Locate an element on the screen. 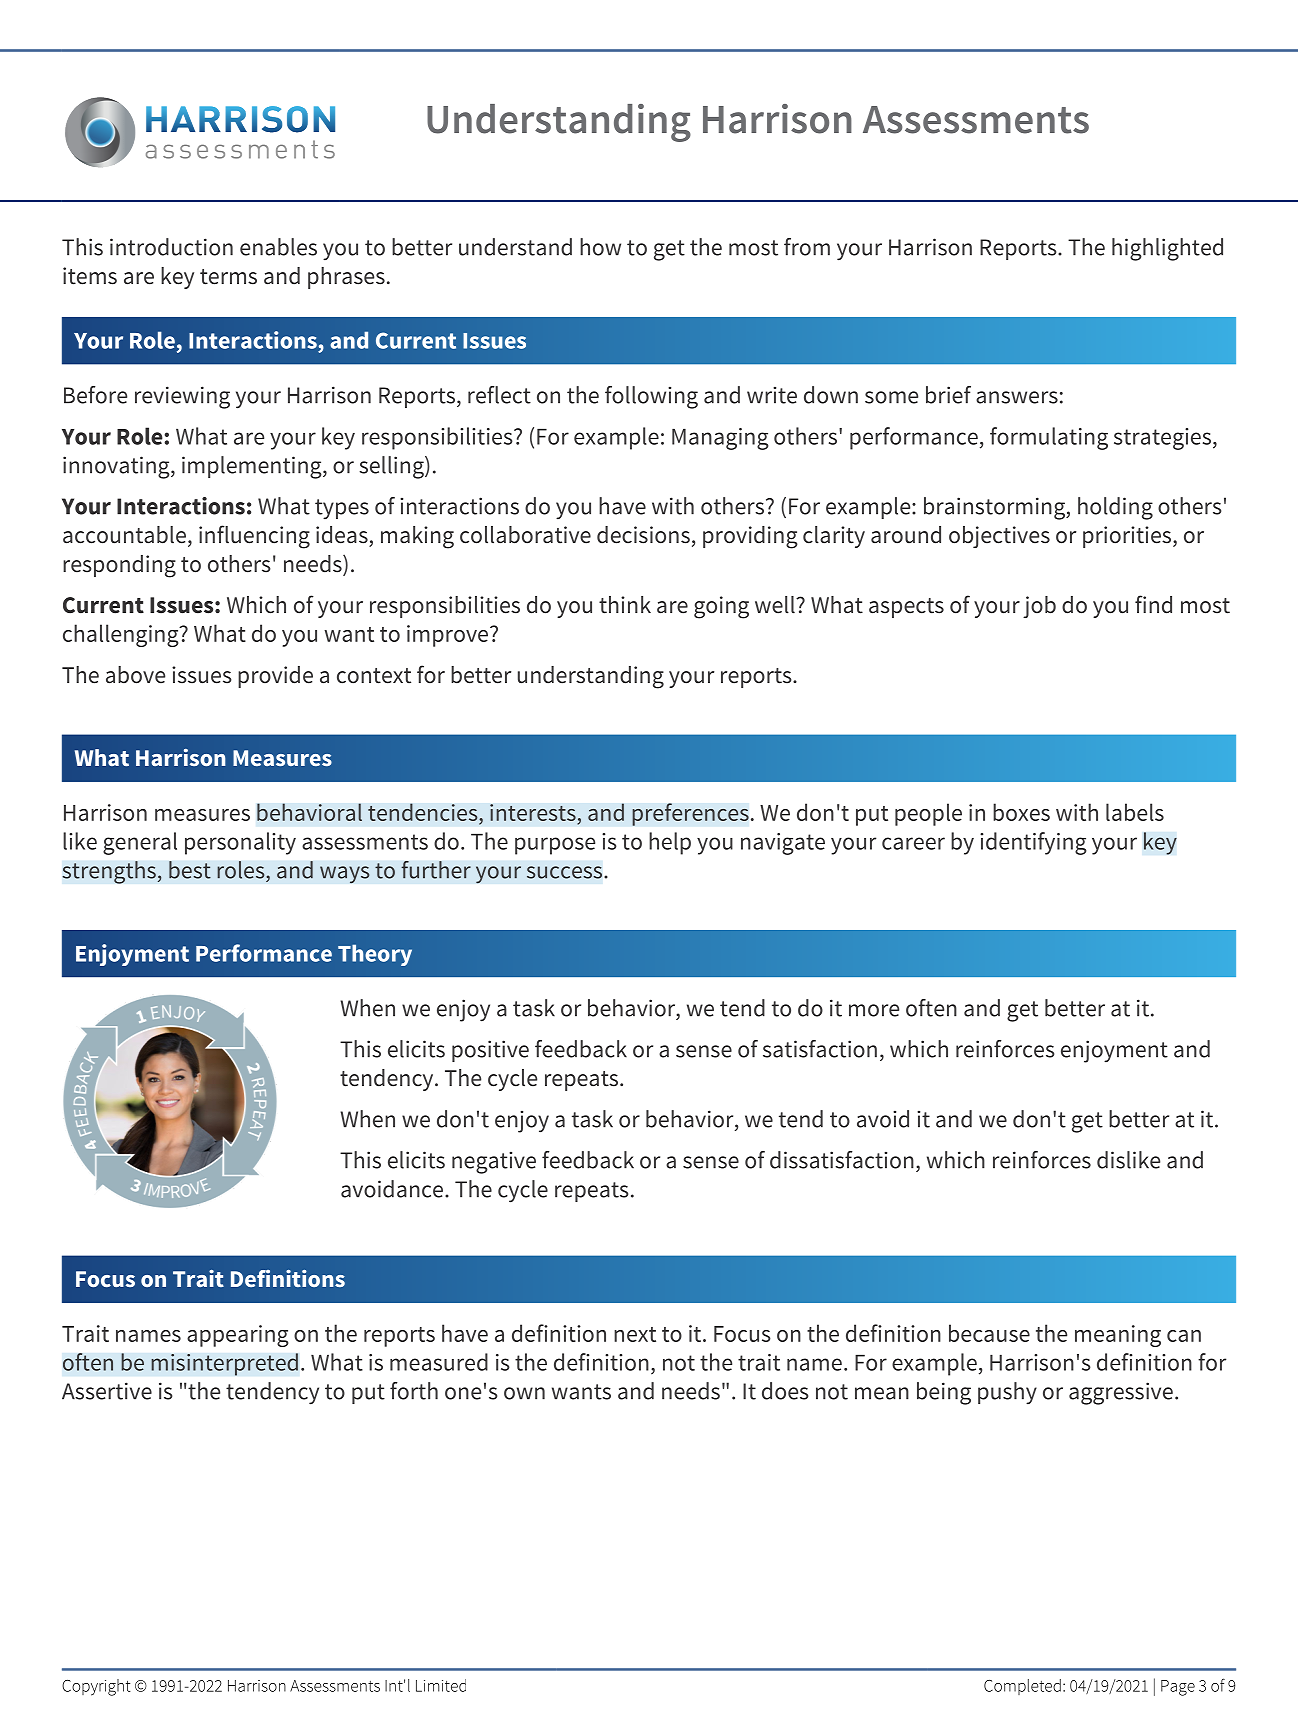 This screenshot has width=1298, height=1724. how is located at coordinates (600, 247).
